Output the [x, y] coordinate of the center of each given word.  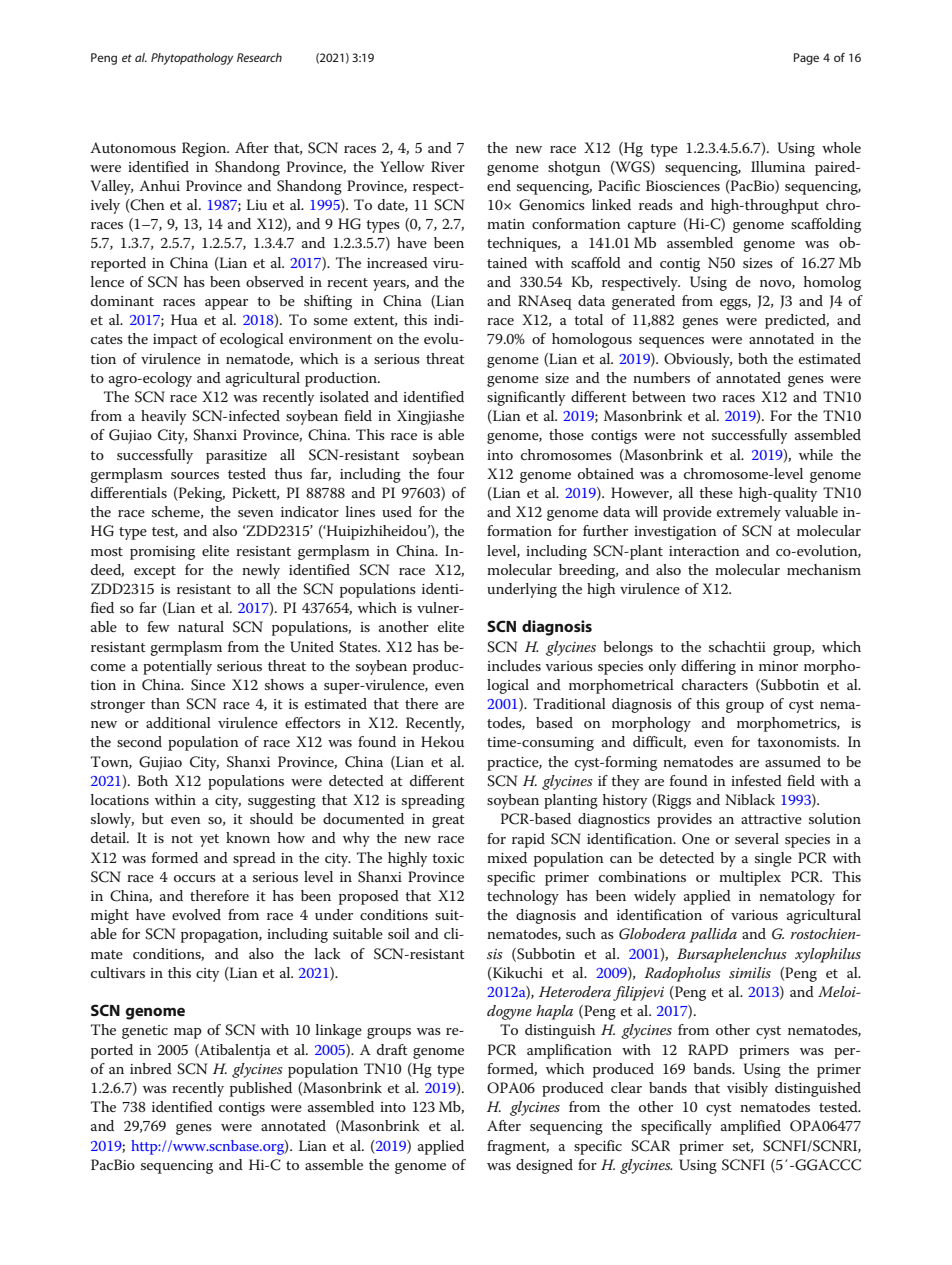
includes [514, 665]
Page [806, 59]
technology [523, 897]
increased [397, 262]
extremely [749, 513]
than [165, 703]
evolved [196, 914]
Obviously [698, 360]
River [448, 166]
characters [715, 684]
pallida [713, 935]
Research [259, 57]
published [261, 1089]
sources [195, 475]
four [451, 473]
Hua [184, 319]
